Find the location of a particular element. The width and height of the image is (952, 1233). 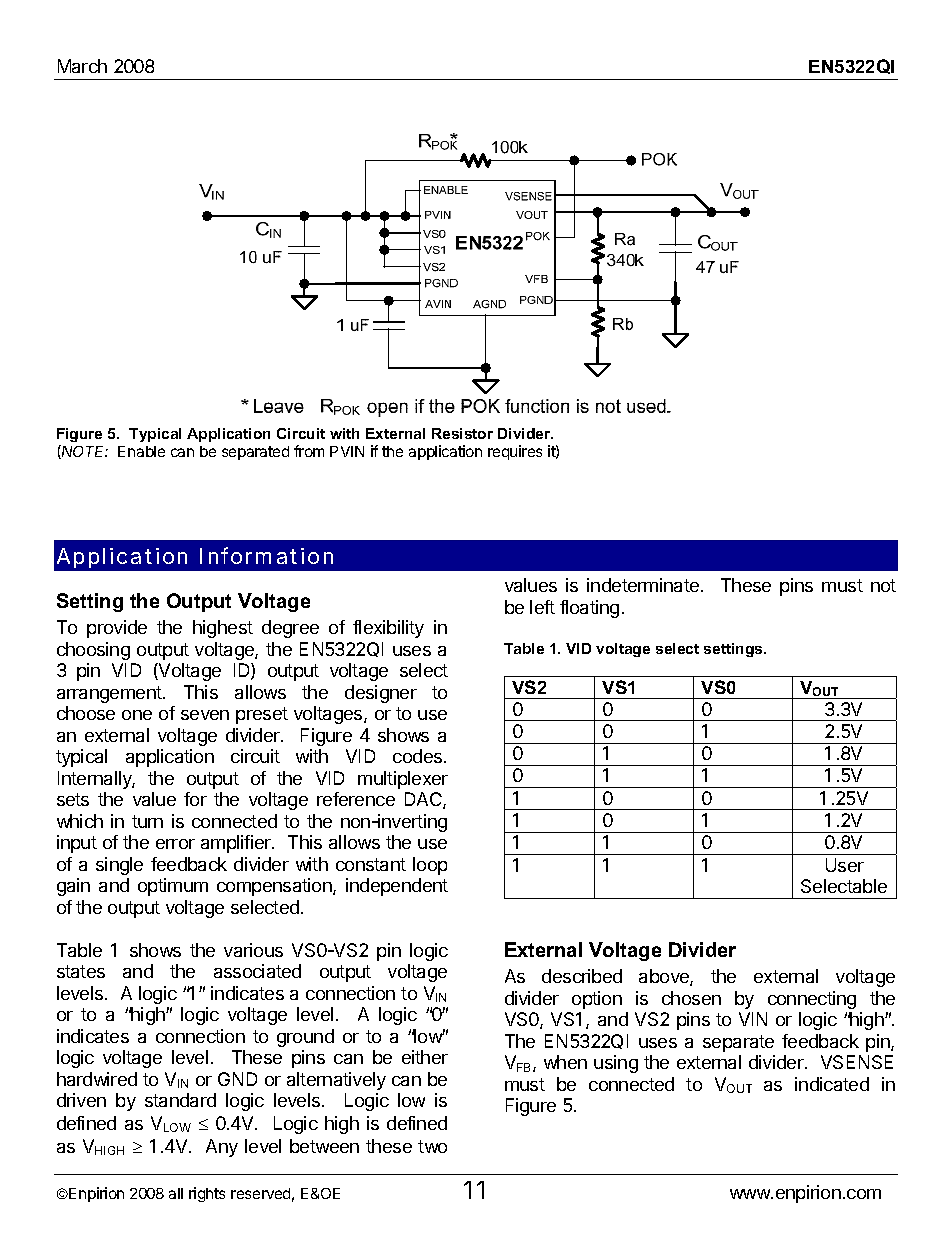

Any is located at coordinates (222, 1148).
